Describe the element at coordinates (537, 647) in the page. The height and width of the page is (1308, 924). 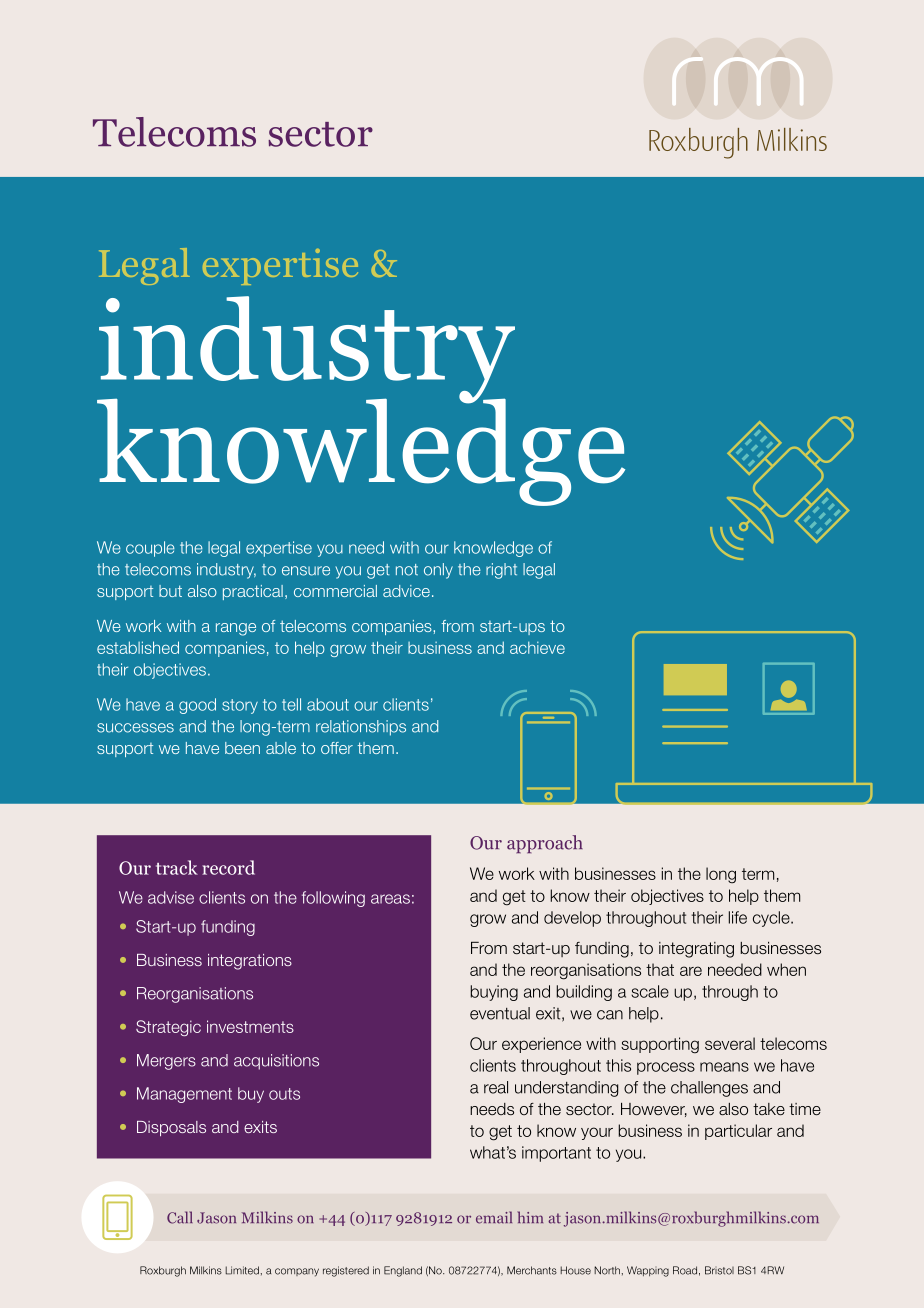
I see `achieve` at that location.
